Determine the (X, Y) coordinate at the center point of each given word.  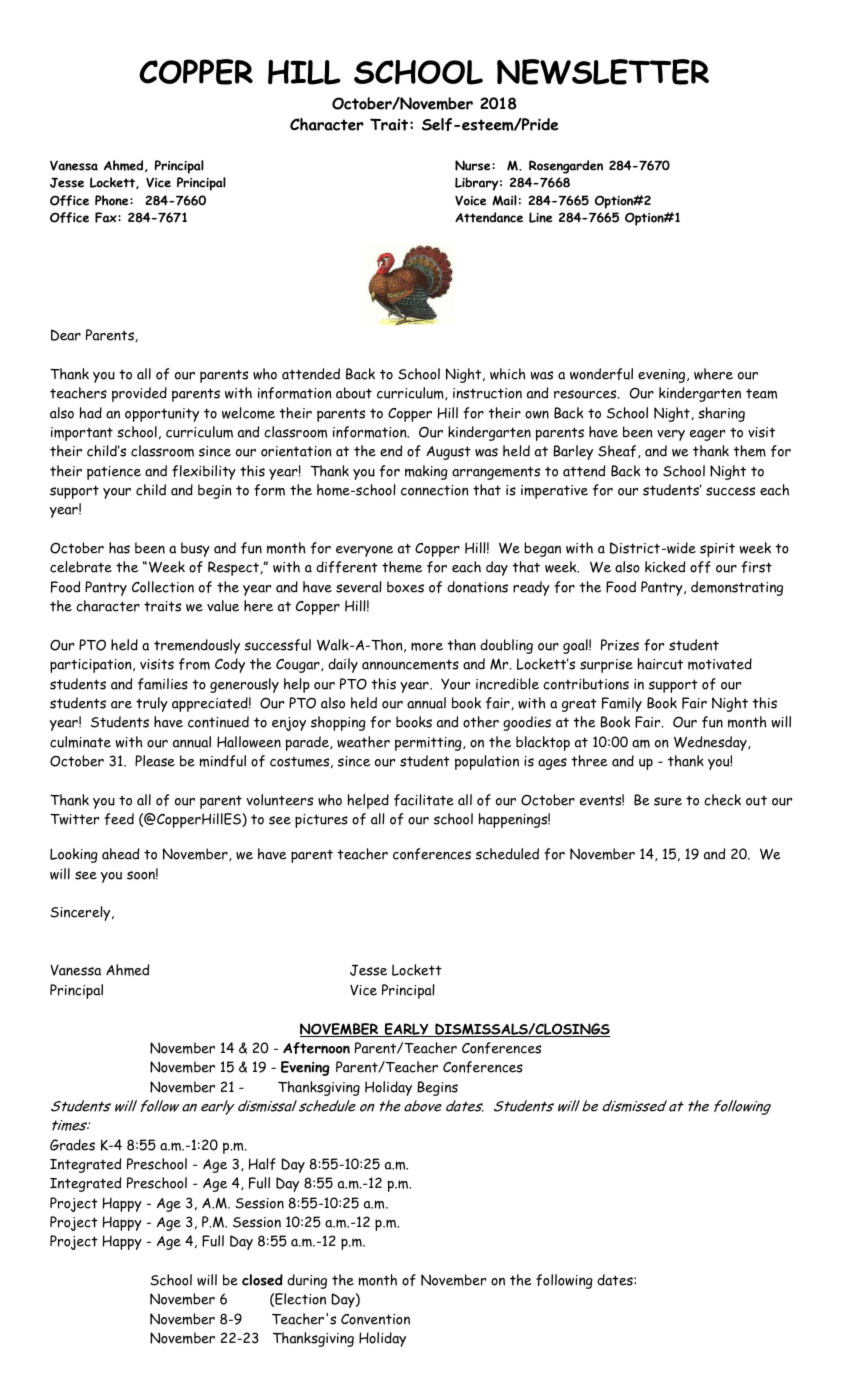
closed (262, 1280)
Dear (66, 335)
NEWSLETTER (603, 72)
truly (152, 704)
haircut (660, 664)
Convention (375, 1319)
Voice (470, 200)
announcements (410, 664)
